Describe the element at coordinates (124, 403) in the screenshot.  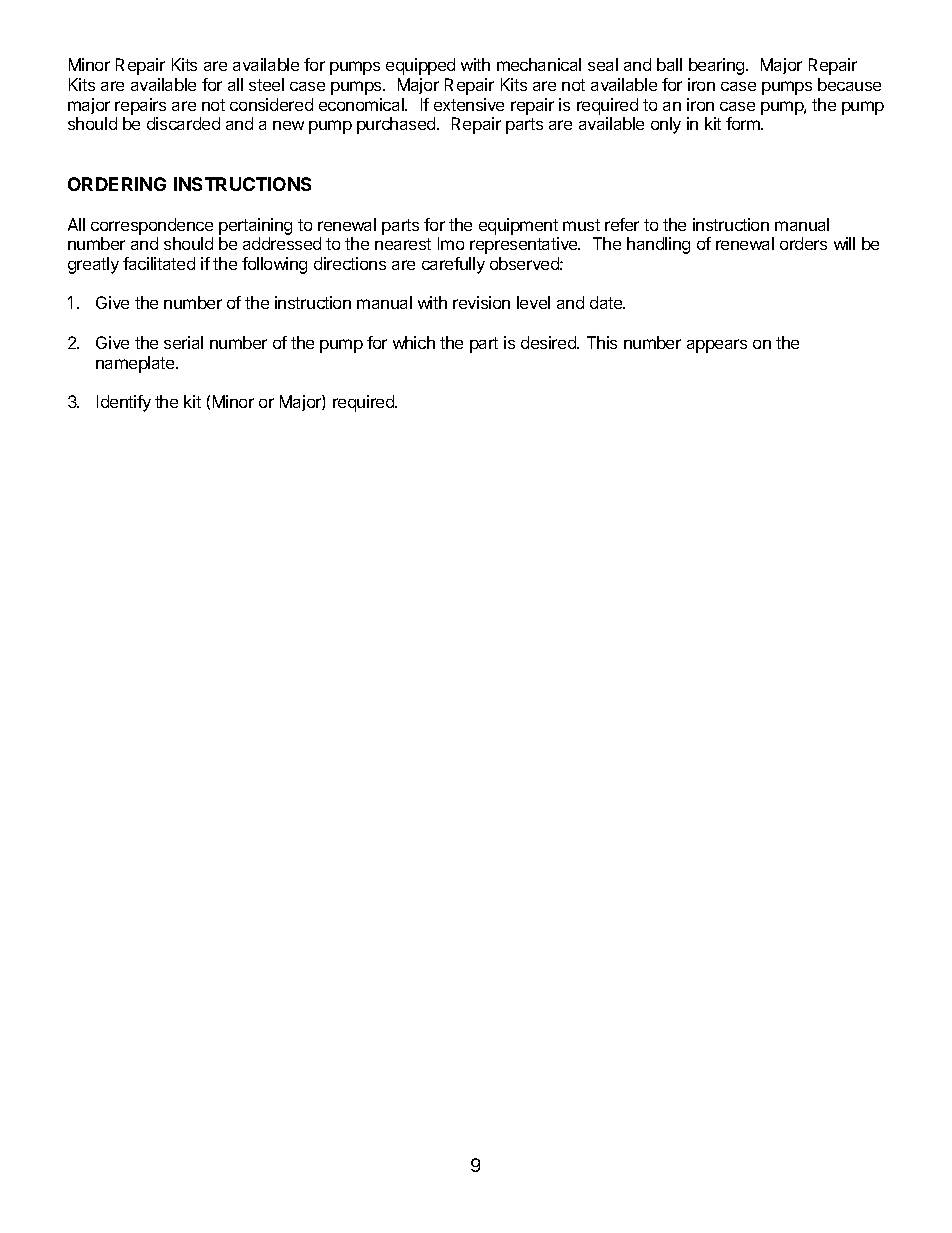
I see `Identify` at that location.
